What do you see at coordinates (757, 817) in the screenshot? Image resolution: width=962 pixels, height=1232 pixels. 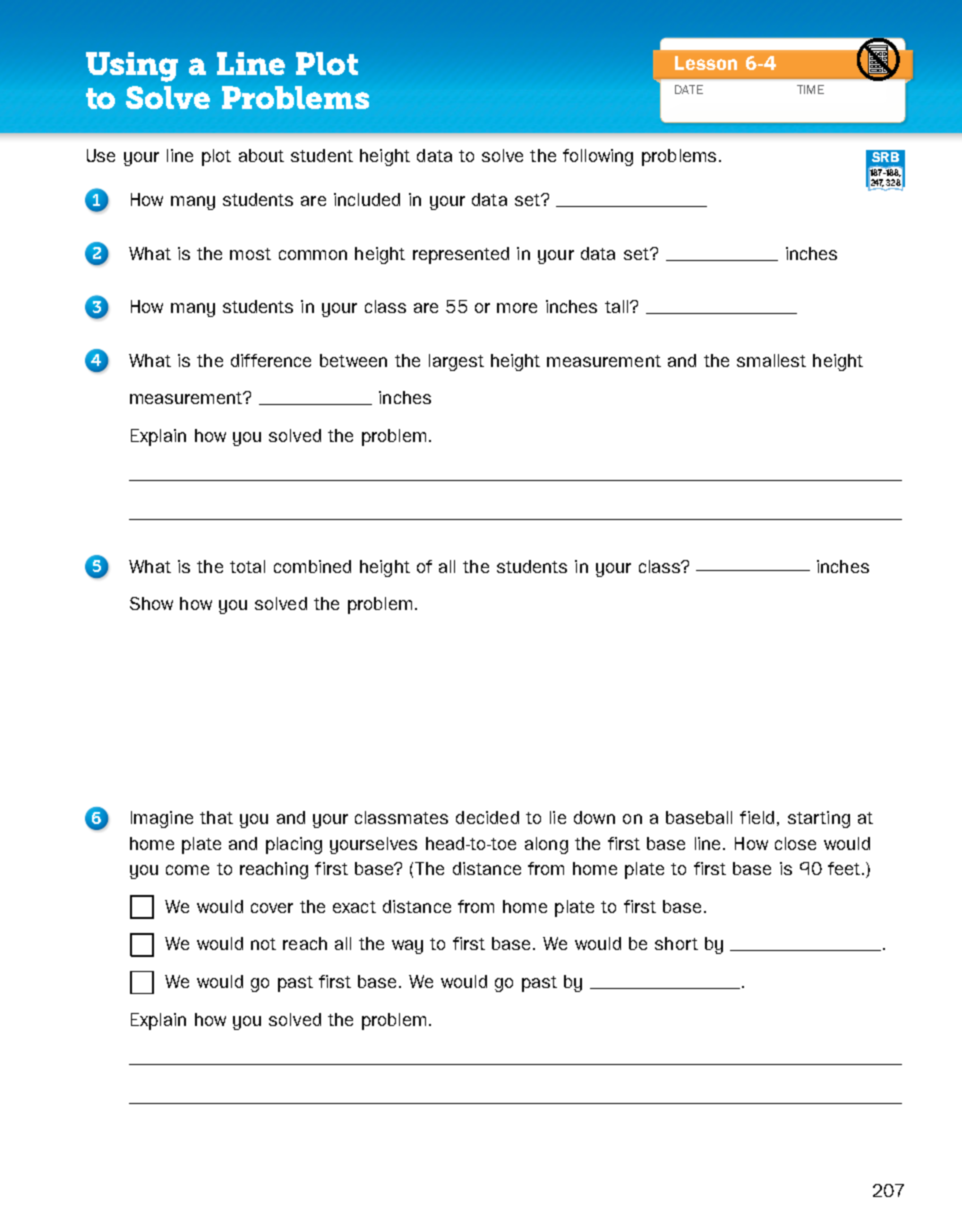 I see `field` at bounding box center [757, 817].
